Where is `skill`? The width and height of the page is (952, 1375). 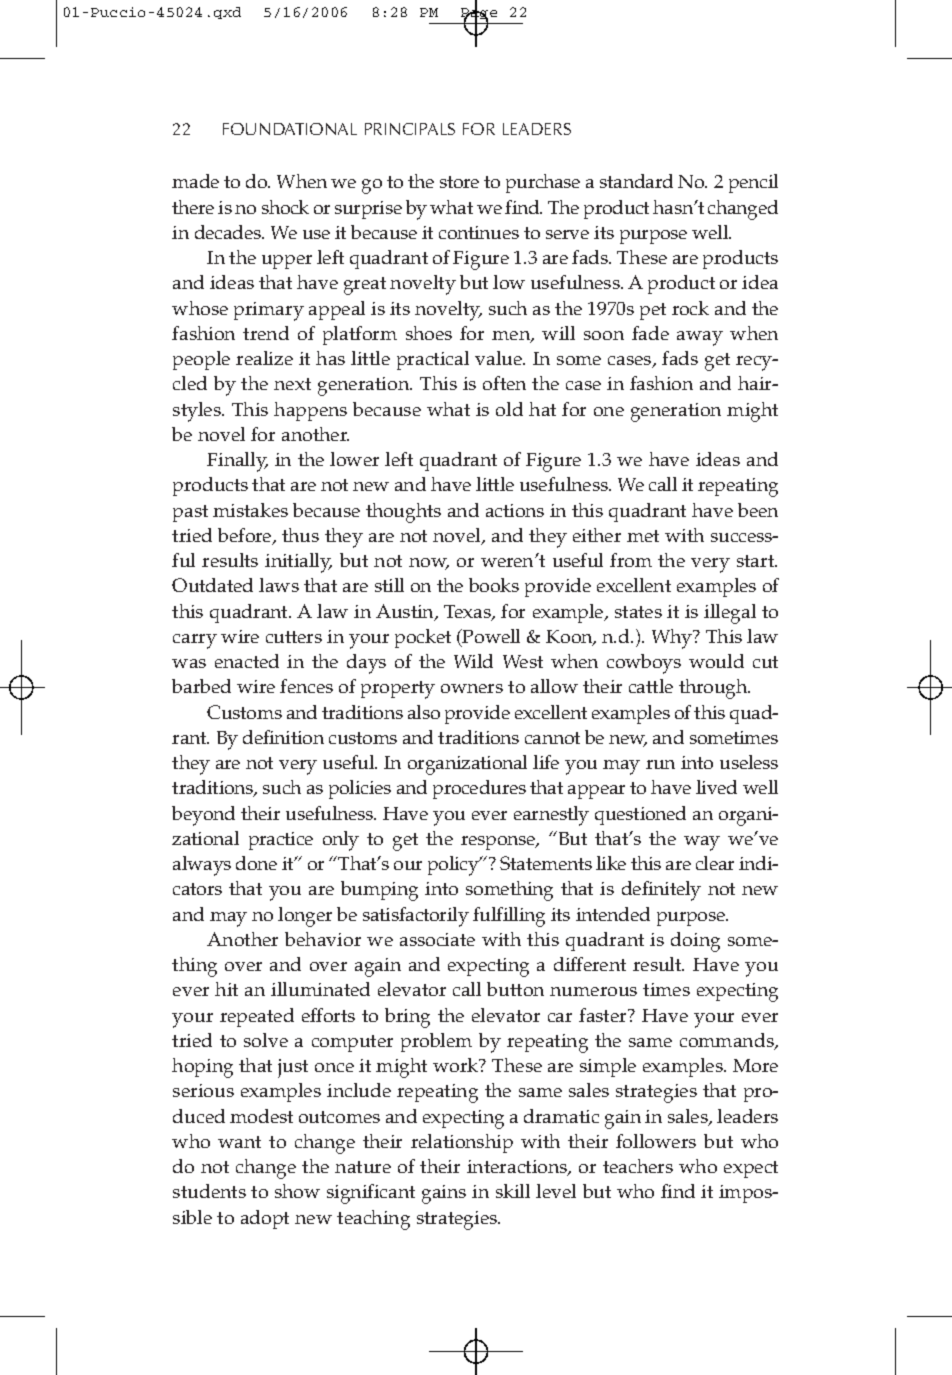 skill is located at coordinates (513, 1191).
